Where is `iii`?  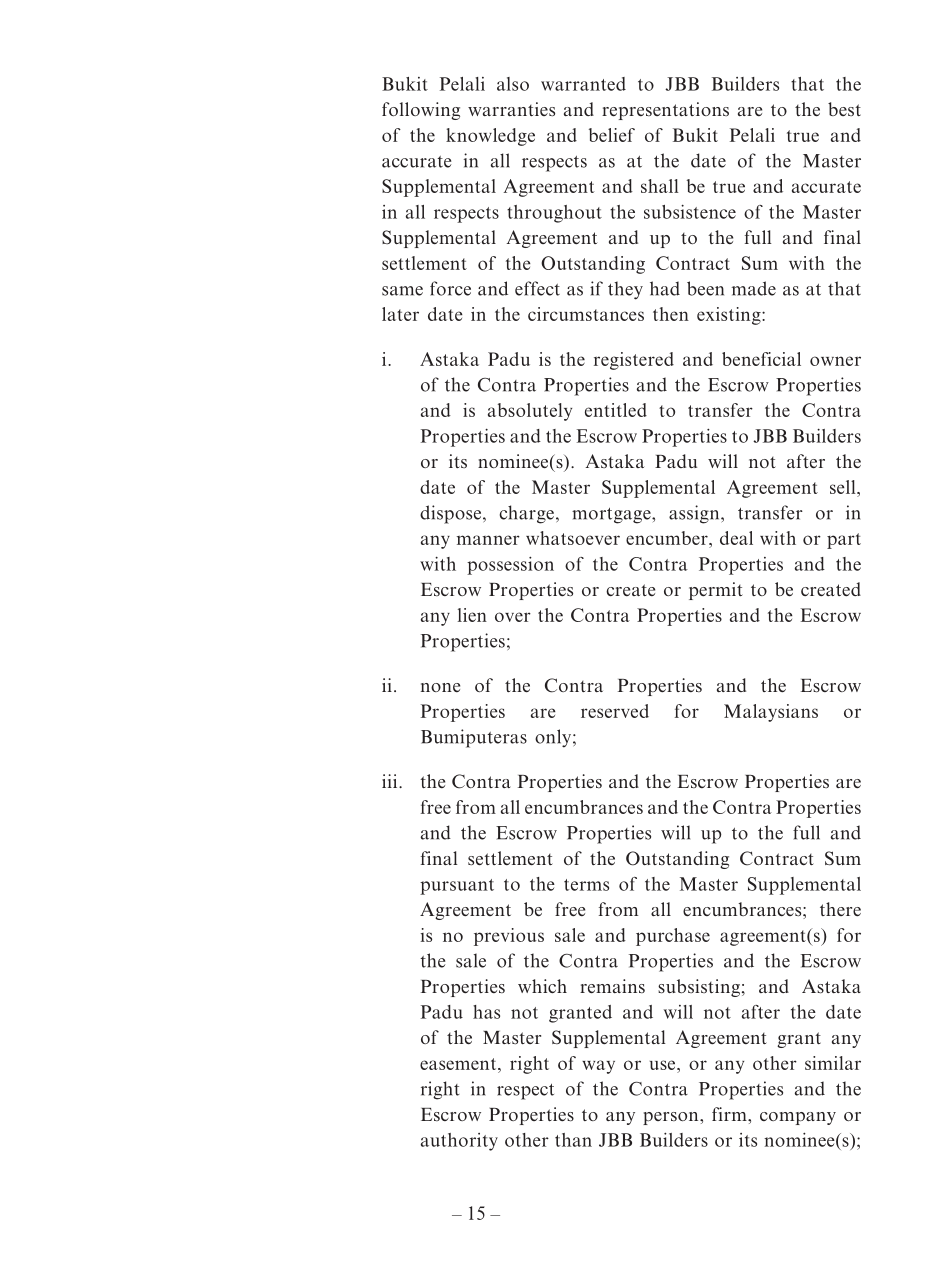 iii is located at coordinates (391, 781).
